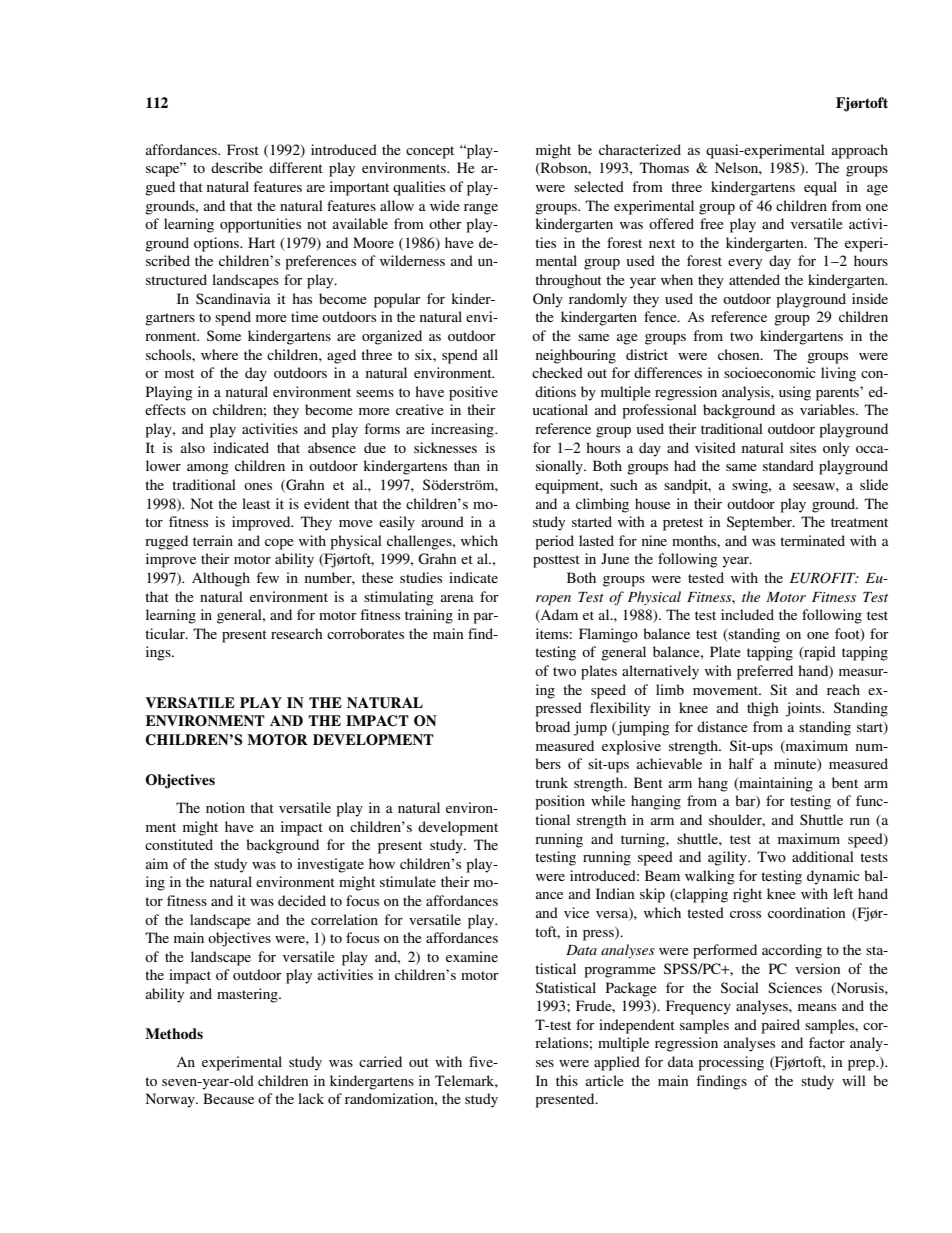  I want to click on where, so click(219, 354).
